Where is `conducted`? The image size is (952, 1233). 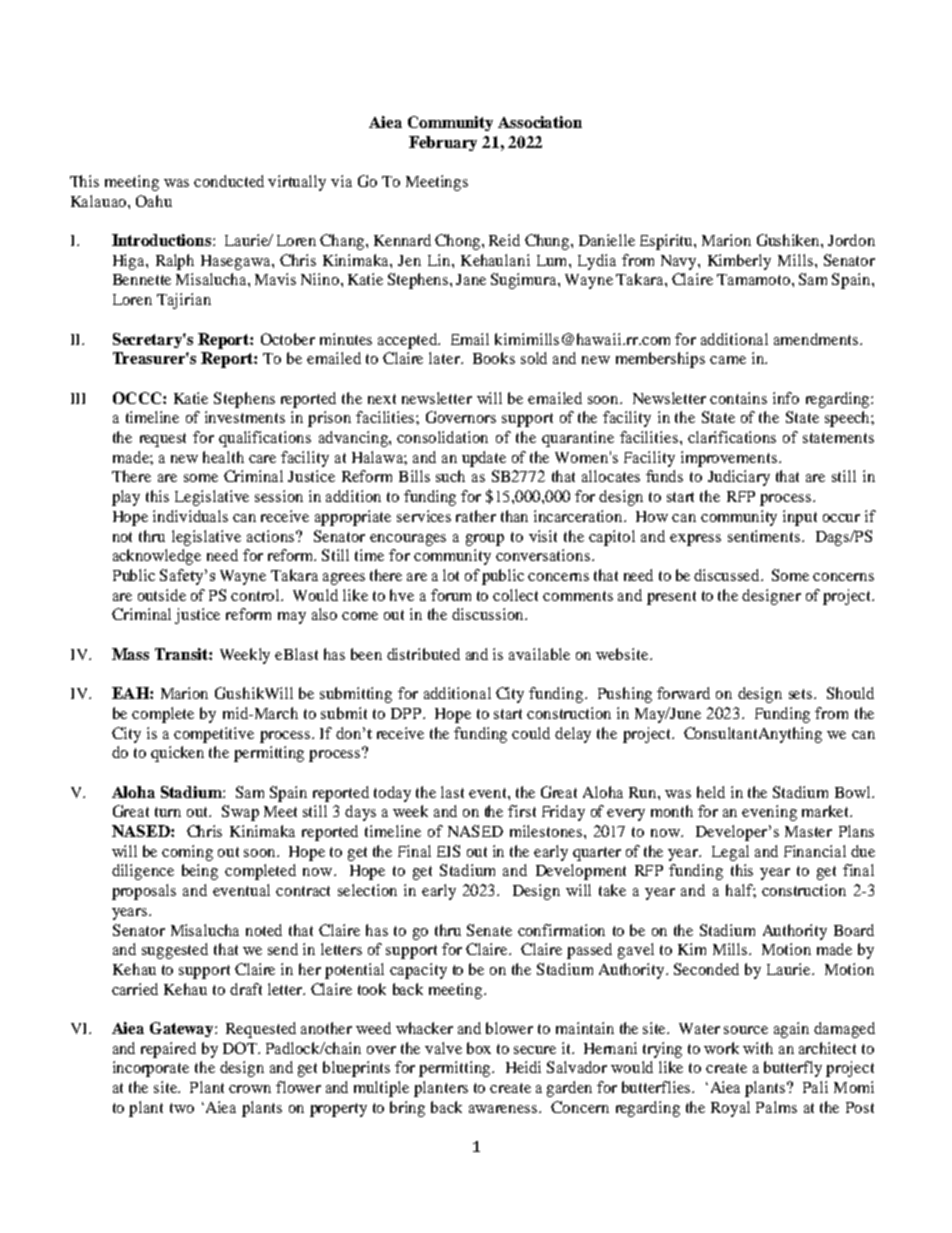
conducted is located at coordinates (229, 181).
